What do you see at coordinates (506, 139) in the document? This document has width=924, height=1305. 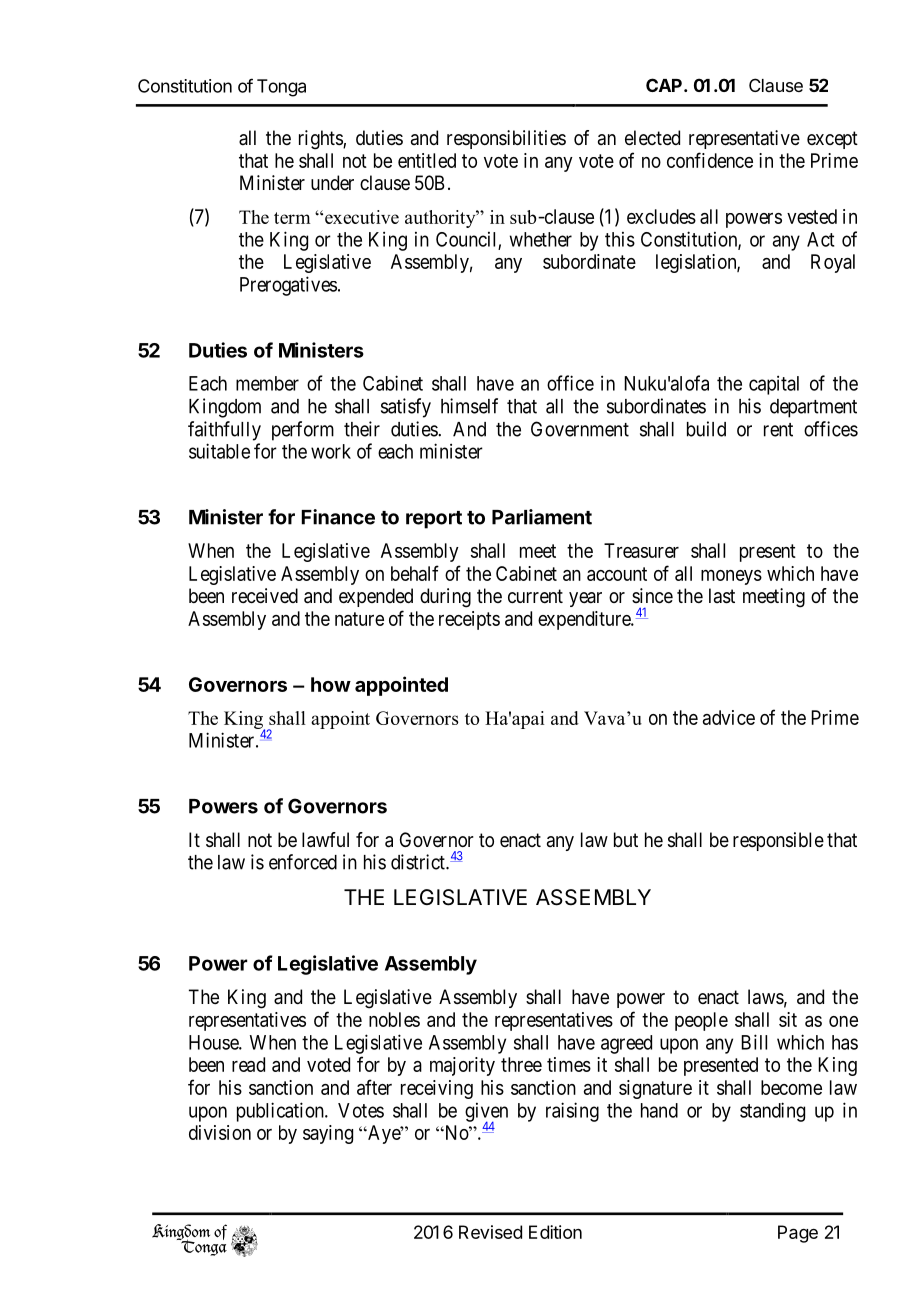 I see `responsibilities` at bounding box center [506, 139].
